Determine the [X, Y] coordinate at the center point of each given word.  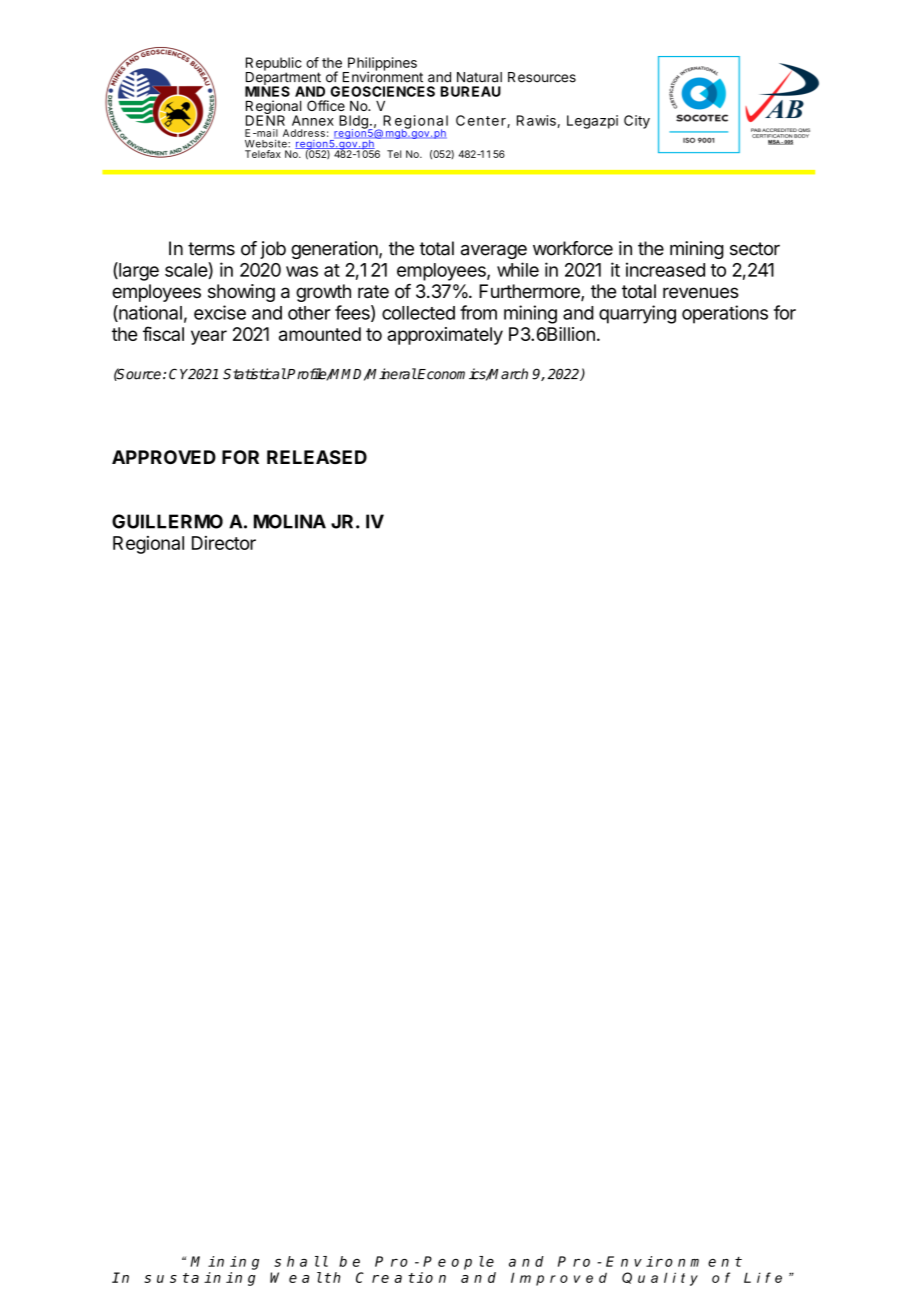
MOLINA [290, 521]
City [637, 122]
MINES [267, 90]
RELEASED [317, 457]
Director [224, 543]
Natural [479, 77]
